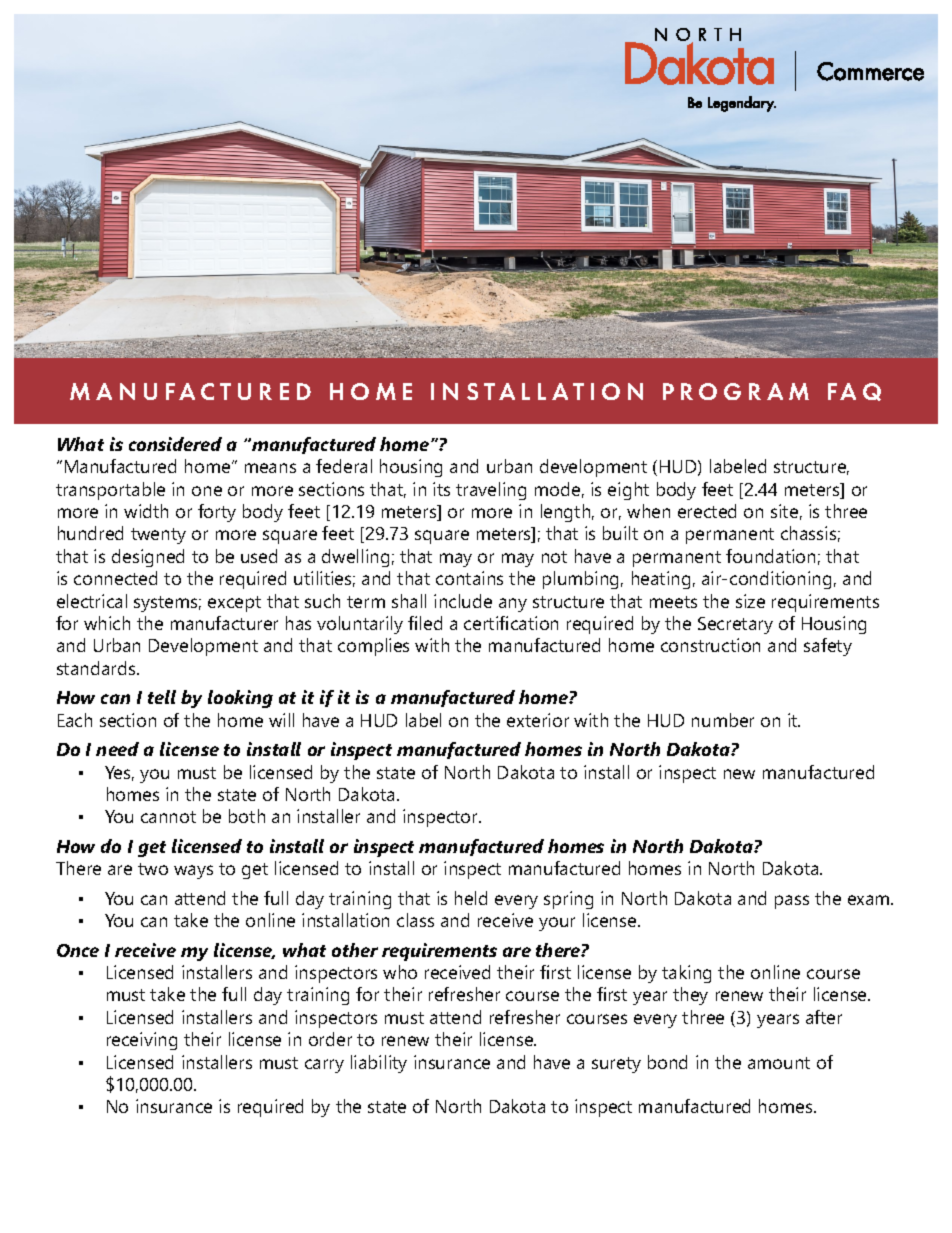 The width and height of the image is (952, 1233). What do you see at coordinates (142, 1041) in the image?
I see `receiving` at bounding box center [142, 1041].
